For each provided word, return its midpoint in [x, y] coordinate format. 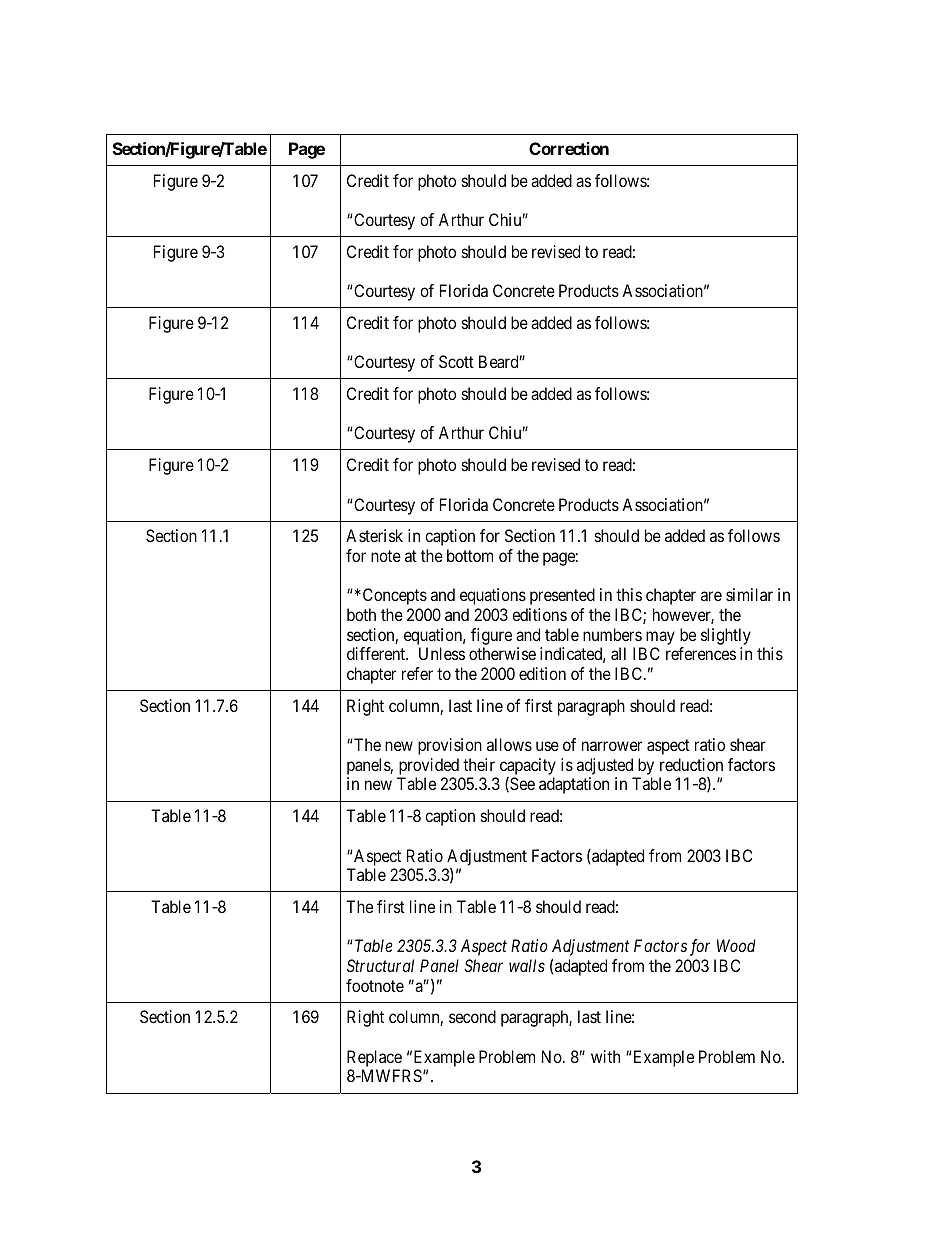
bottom [470, 555]
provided [429, 766]
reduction [691, 764]
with [605, 1056]
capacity [528, 766]
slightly [726, 636]
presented [562, 596]
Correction [569, 148]
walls [527, 965]
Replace [374, 1058]
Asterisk [374, 535]
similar [749, 594]
